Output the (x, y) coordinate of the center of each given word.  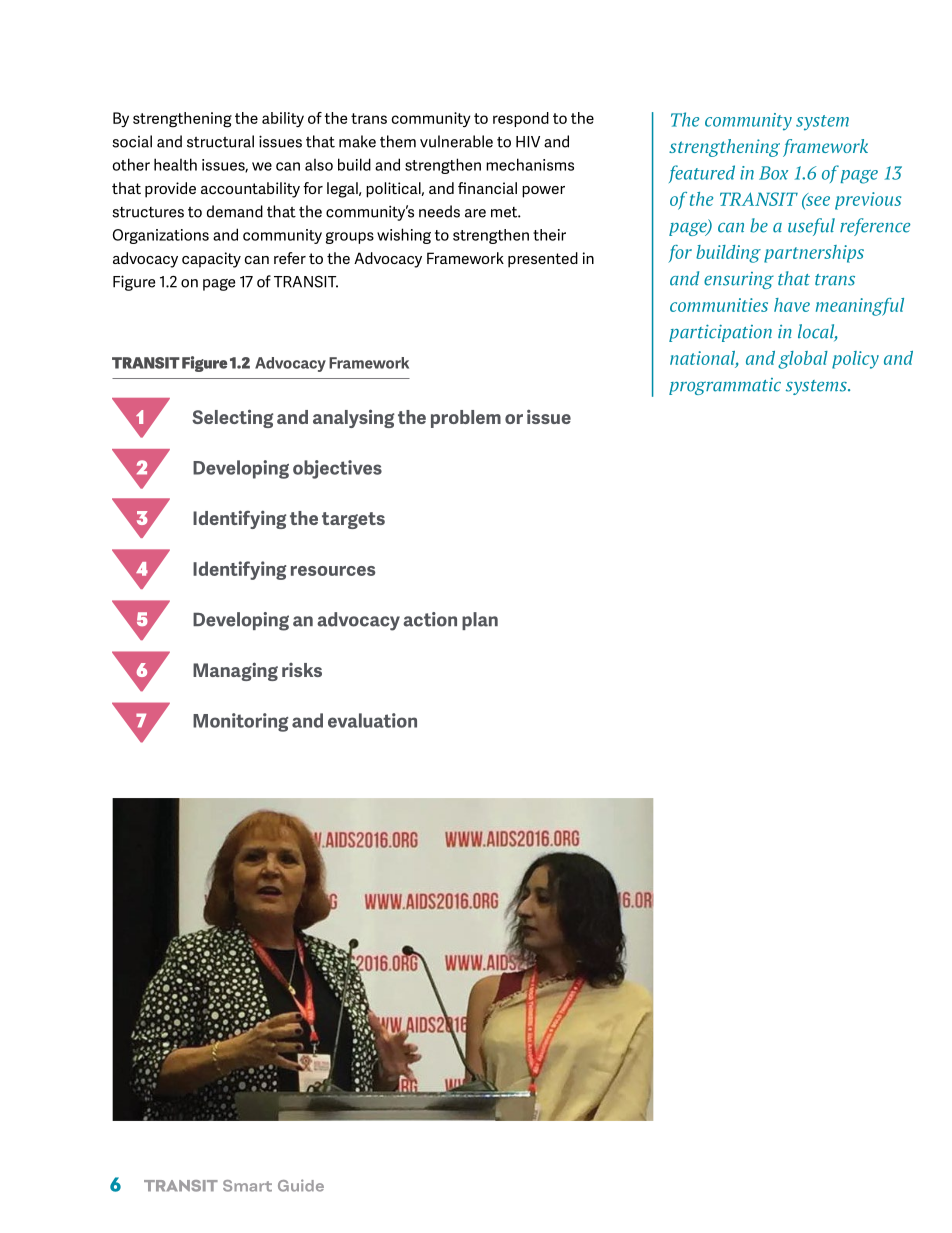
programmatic (725, 386)
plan (480, 621)
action (430, 619)
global (803, 360)
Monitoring (240, 722)
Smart (247, 1186)
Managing (235, 671)
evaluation (372, 720)
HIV (528, 142)
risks (302, 670)
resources (333, 571)
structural (220, 141)
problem (466, 419)
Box (773, 173)
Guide (301, 1185)
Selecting (232, 418)
